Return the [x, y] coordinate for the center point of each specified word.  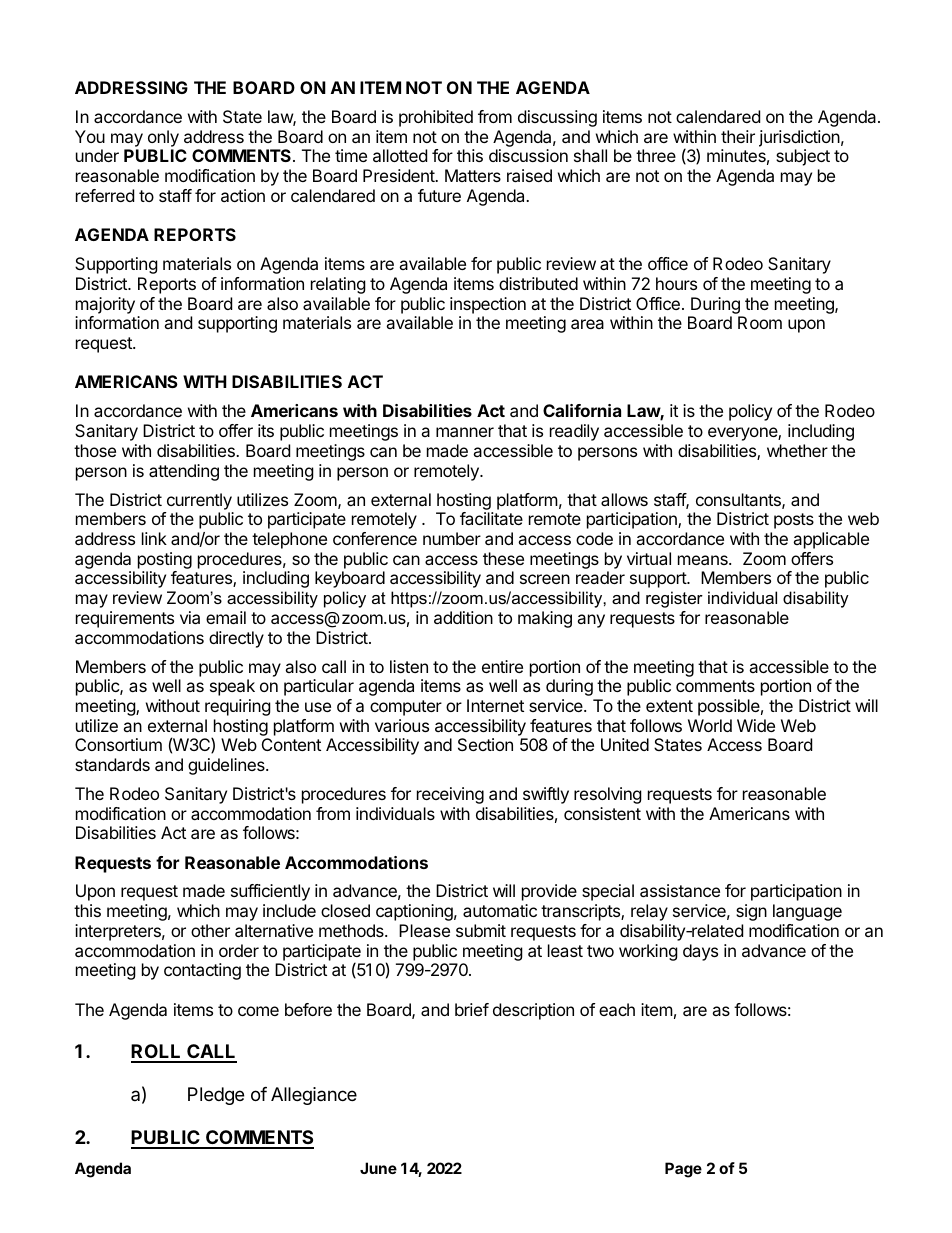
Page [683, 1170]
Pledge [216, 1096]
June [378, 1168]
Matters [473, 175]
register [674, 599]
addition [463, 617]
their [738, 136]
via [190, 617]
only [163, 138]
